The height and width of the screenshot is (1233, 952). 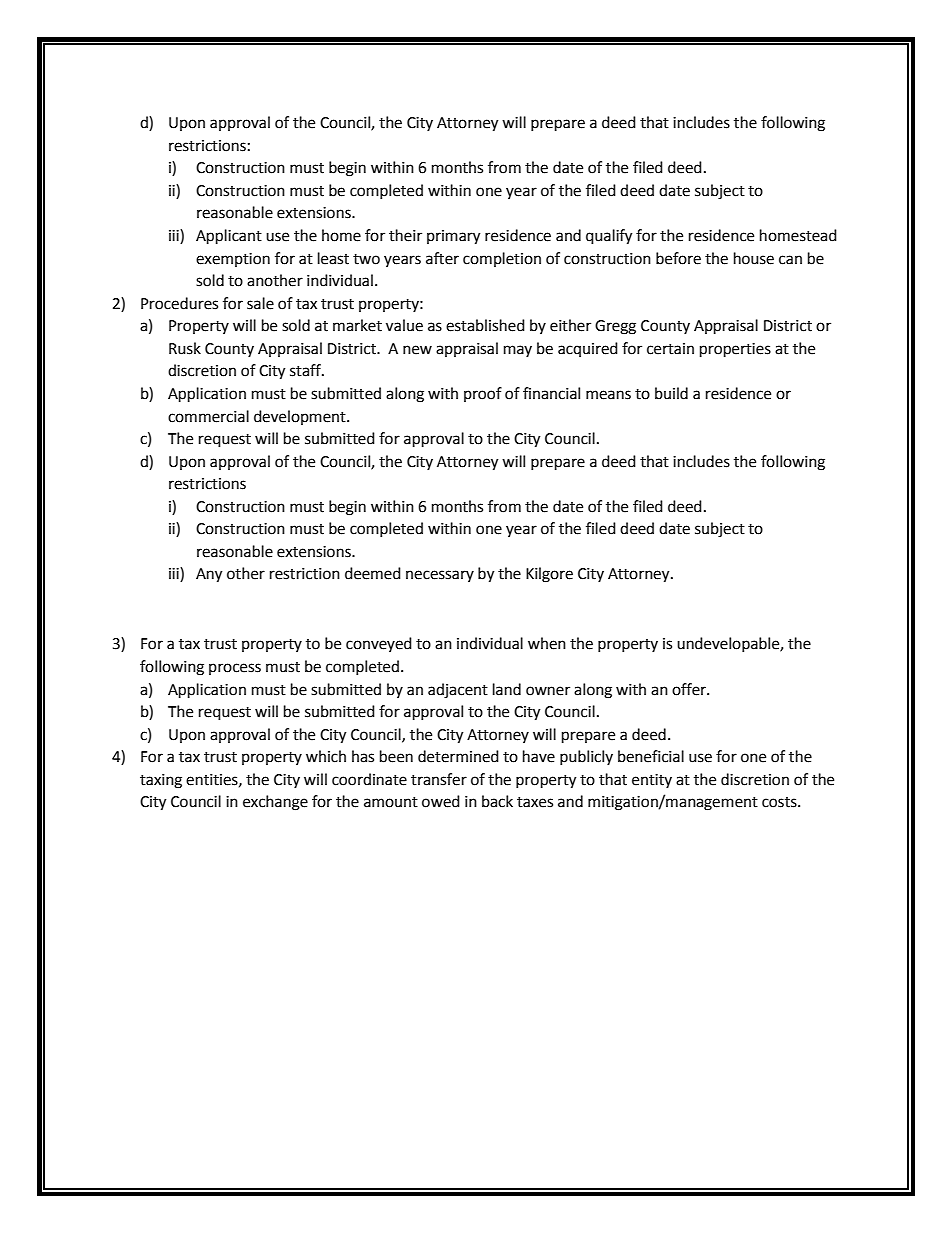 What do you see at coordinates (442, 258) in the screenshot?
I see `after` at bounding box center [442, 258].
